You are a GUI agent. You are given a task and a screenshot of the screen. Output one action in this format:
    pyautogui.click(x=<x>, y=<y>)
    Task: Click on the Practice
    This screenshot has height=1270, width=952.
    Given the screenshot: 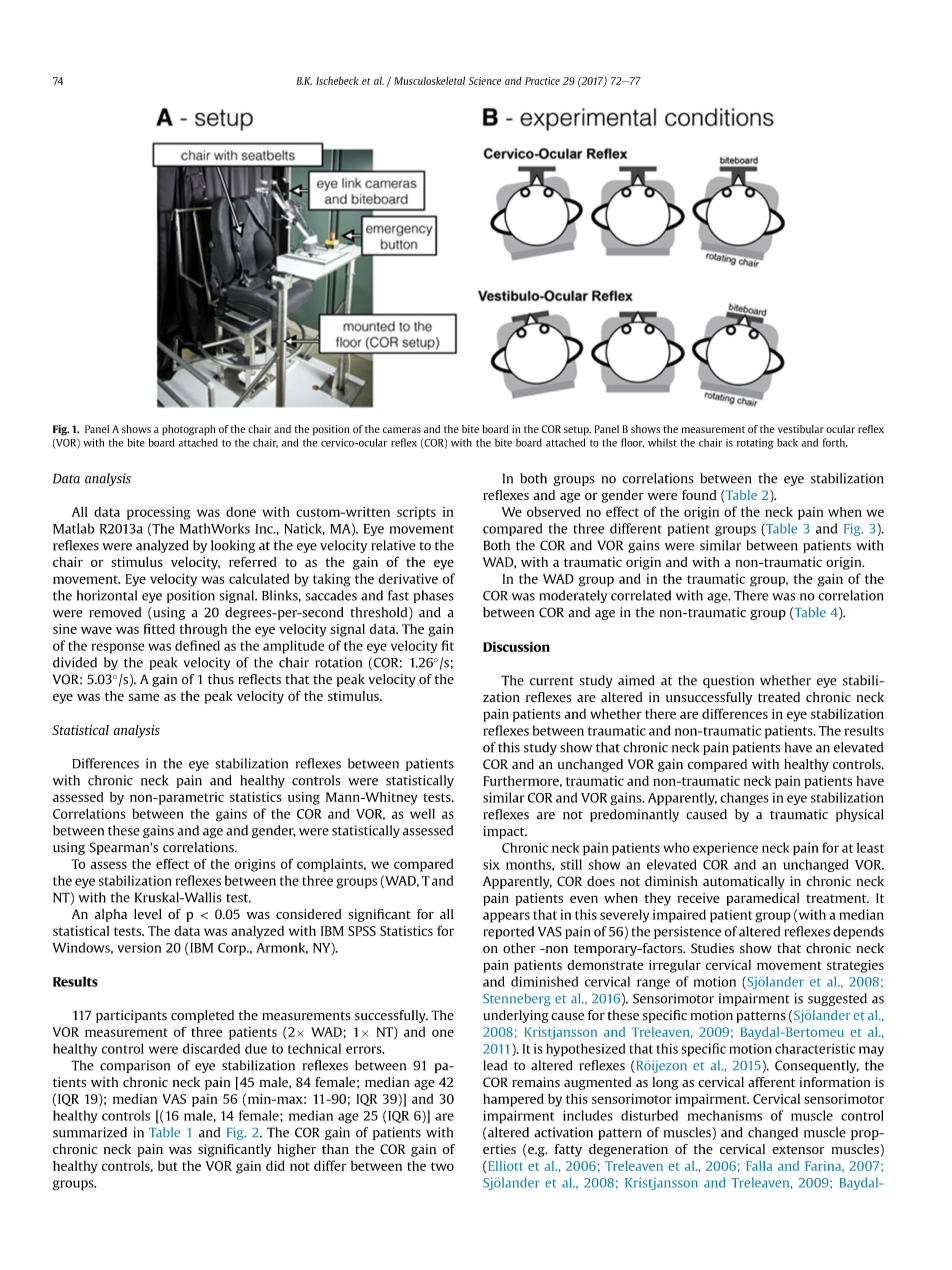 What is the action you would take?
    pyautogui.click(x=542, y=81)
